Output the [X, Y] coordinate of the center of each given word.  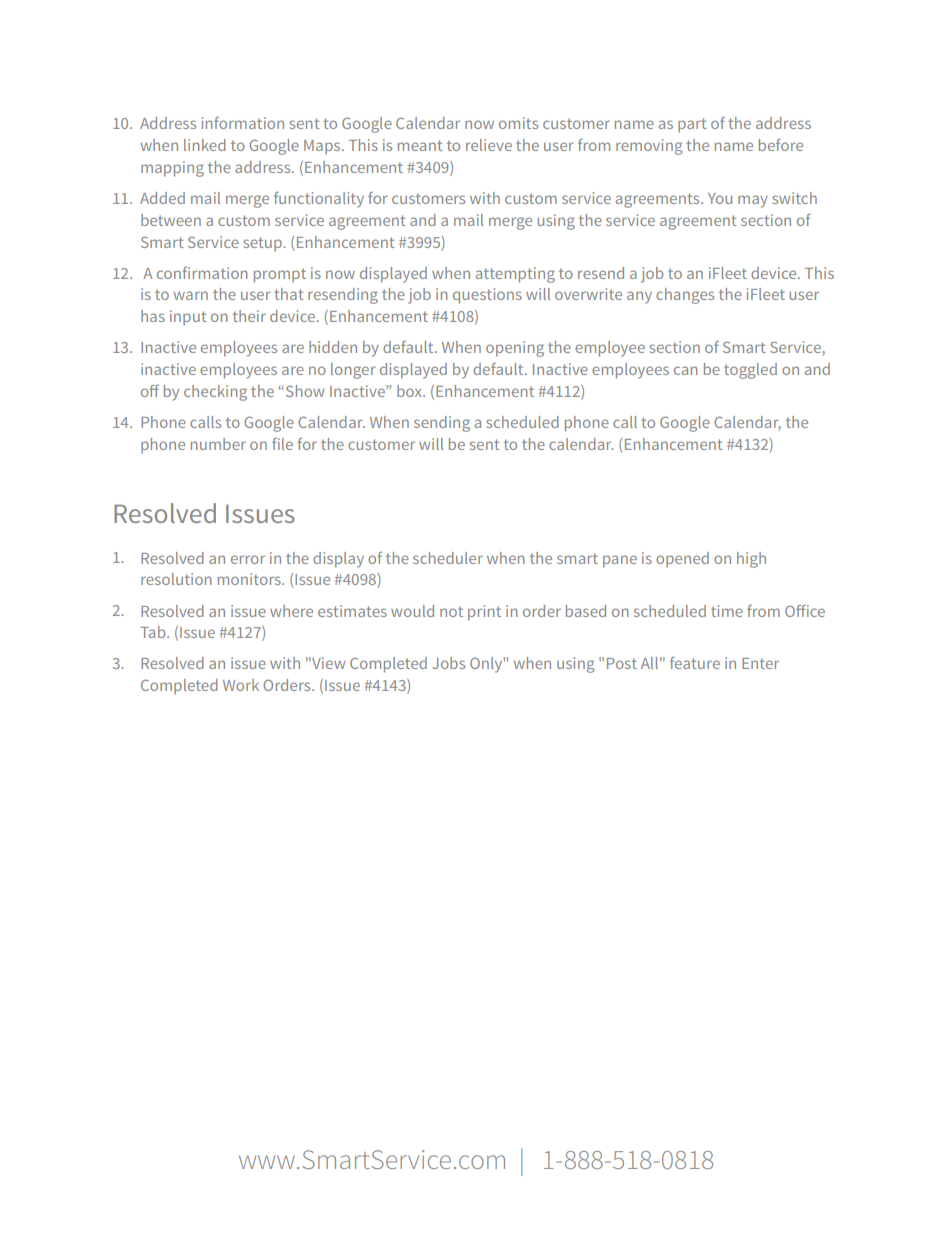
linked [205, 145]
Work [241, 685]
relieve [489, 145]
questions [487, 296]
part [692, 125]
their [249, 316]
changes [685, 296]
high [751, 560]
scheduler [448, 558]
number [218, 444]
